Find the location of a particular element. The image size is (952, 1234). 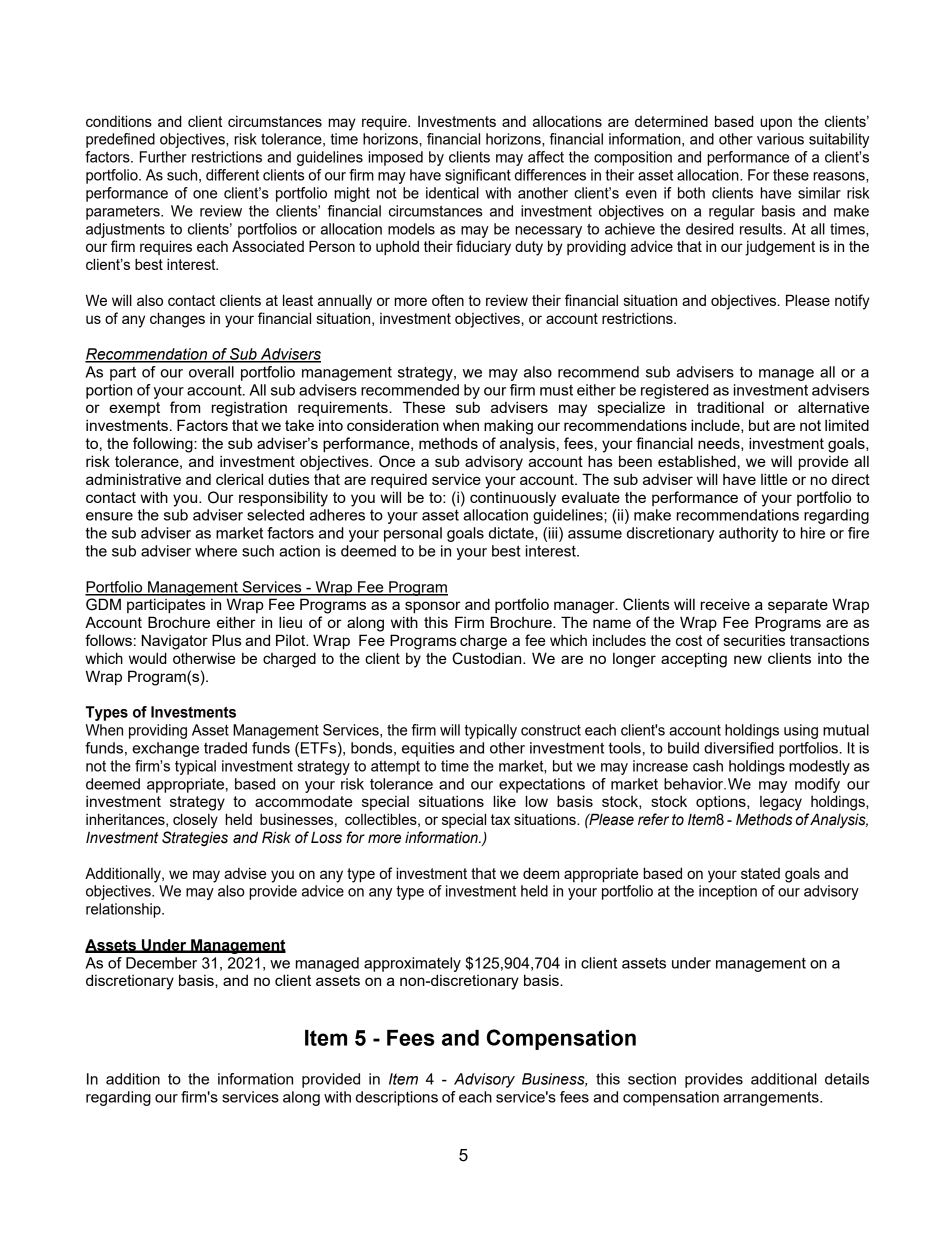

various is located at coordinates (780, 139).
